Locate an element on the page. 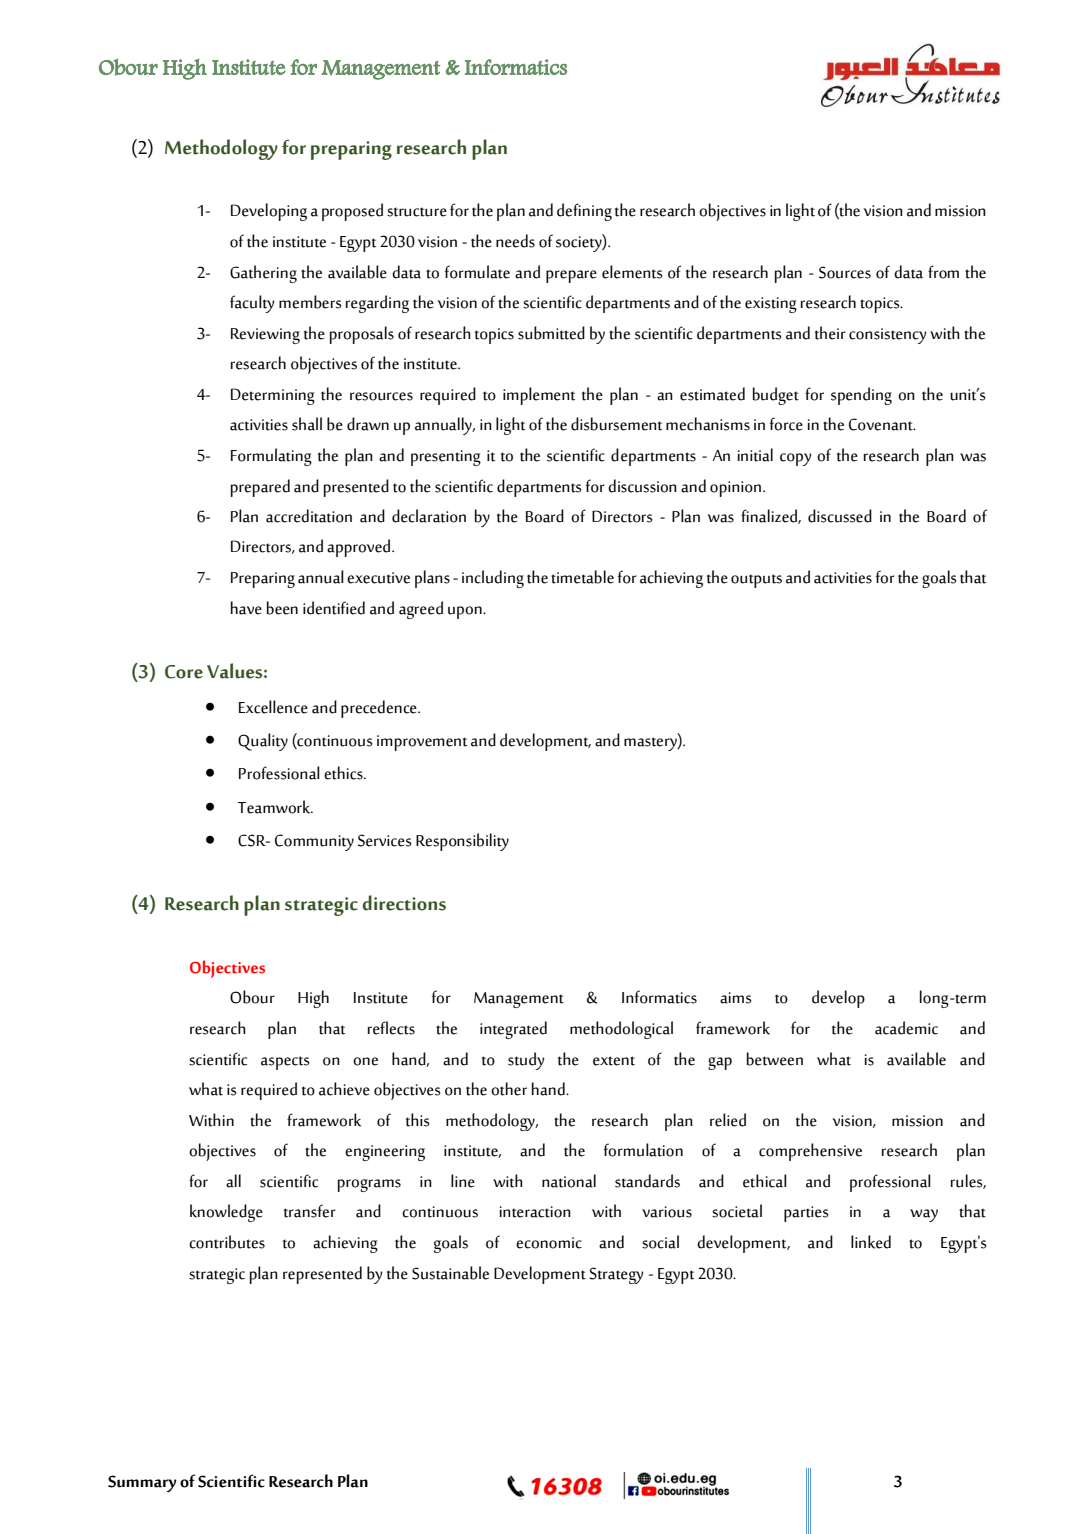 This page has width=1085, height=1534. have is located at coordinates (246, 608).
